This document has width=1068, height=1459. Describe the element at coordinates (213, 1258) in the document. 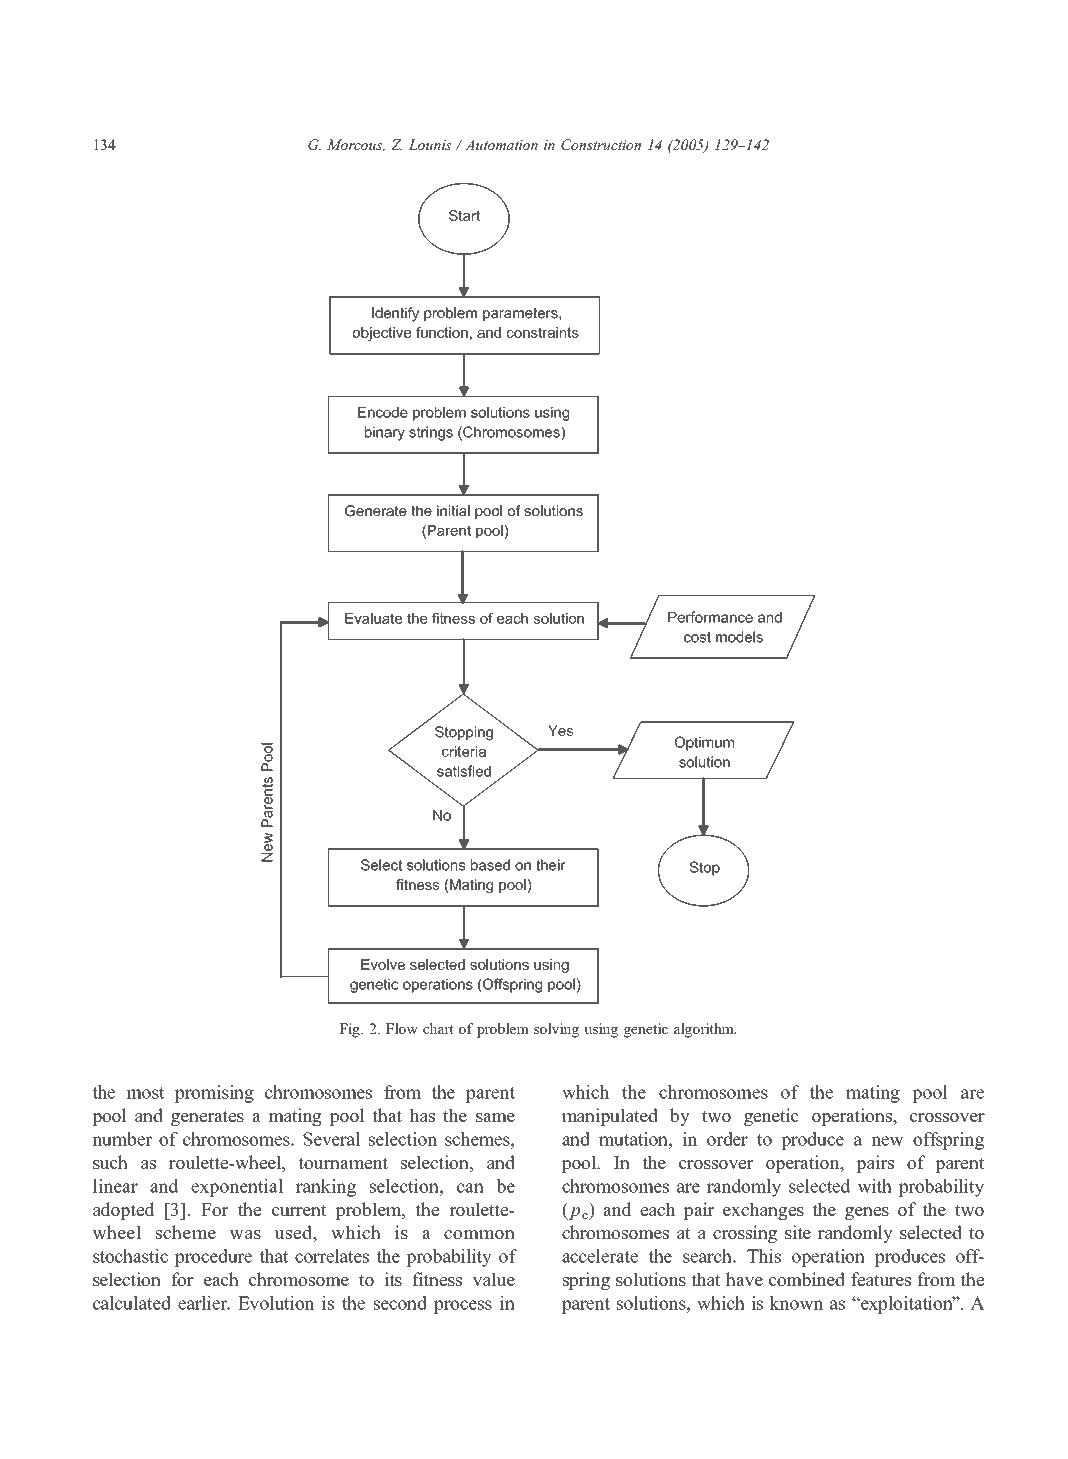

I see `procedure` at that location.
